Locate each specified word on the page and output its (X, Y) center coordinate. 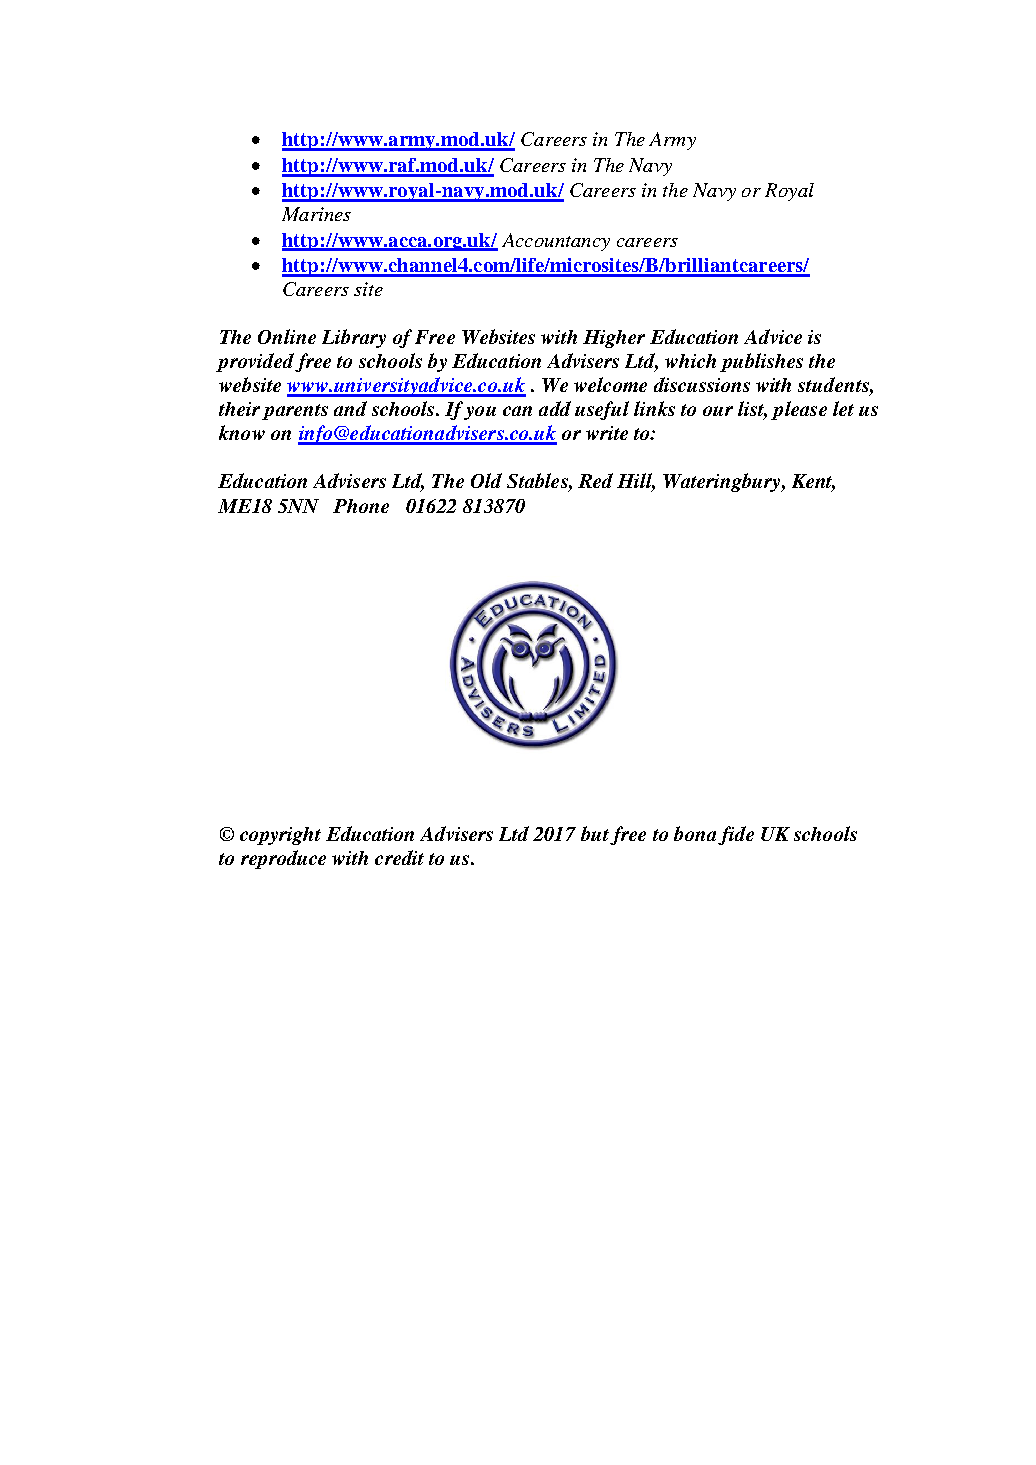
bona (695, 833)
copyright (280, 836)
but (595, 833)
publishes (761, 362)
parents (295, 412)
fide (736, 835)
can (517, 411)
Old (486, 480)
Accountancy (556, 242)
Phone (361, 506)
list (752, 410)
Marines (316, 214)
